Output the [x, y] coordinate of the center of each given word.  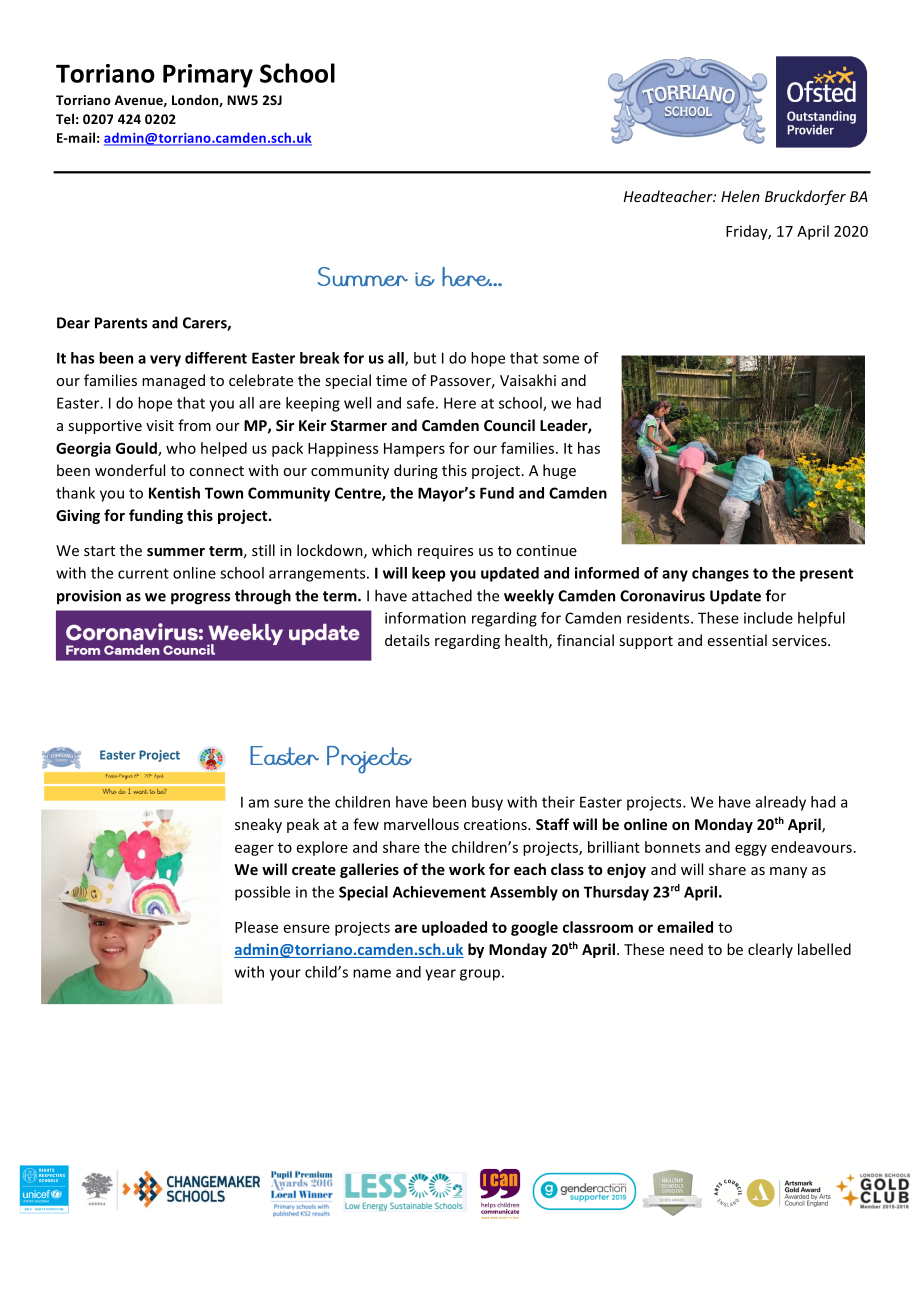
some [561, 359]
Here [460, 403]
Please [256, 927]
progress [200, 599]
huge [559, 471]
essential [737, 640]
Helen [740, 196]
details [407, 640]
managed [173, 381]
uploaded [454, 928]
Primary [208, 76]
